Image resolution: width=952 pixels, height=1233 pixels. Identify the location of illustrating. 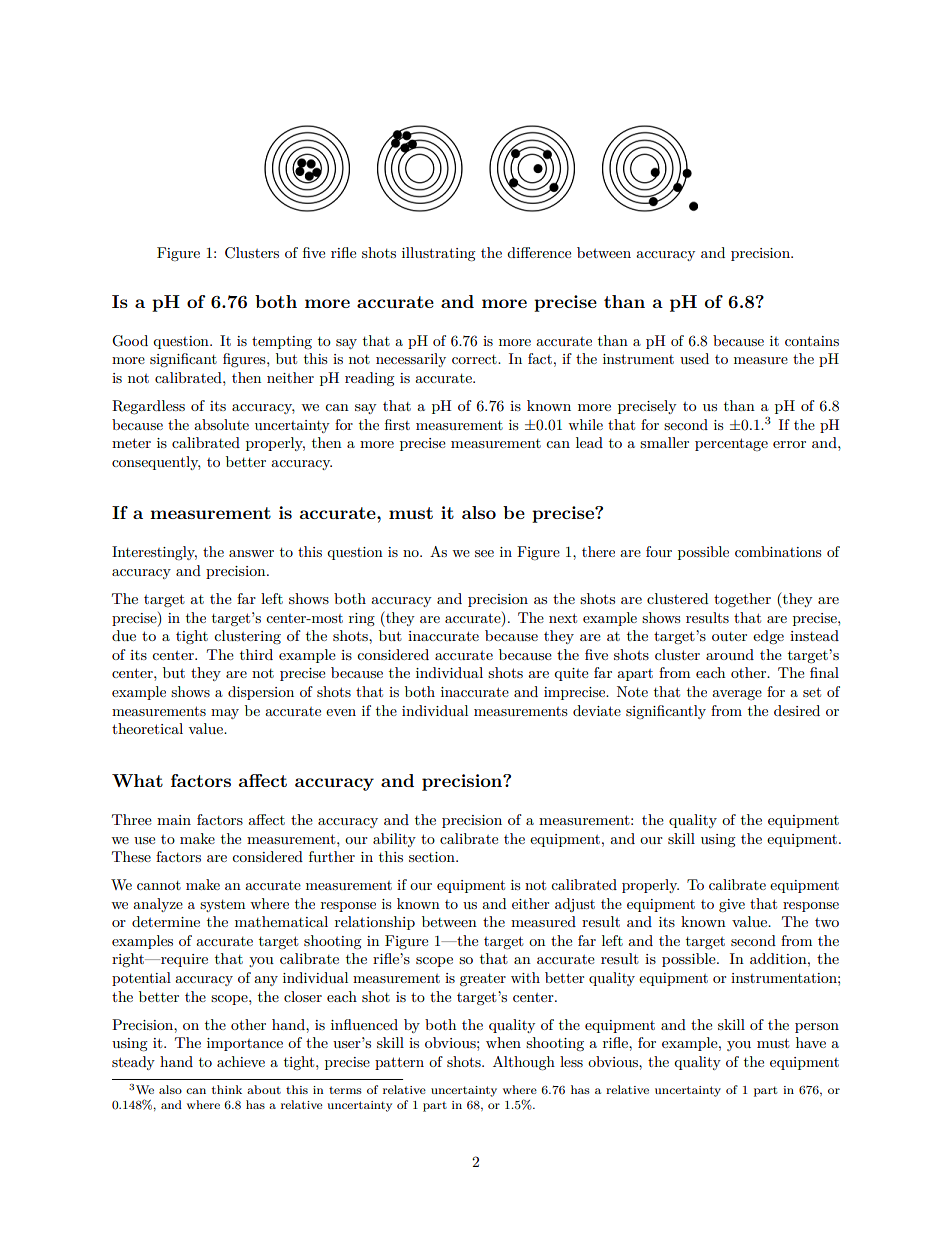
(439, 254).
